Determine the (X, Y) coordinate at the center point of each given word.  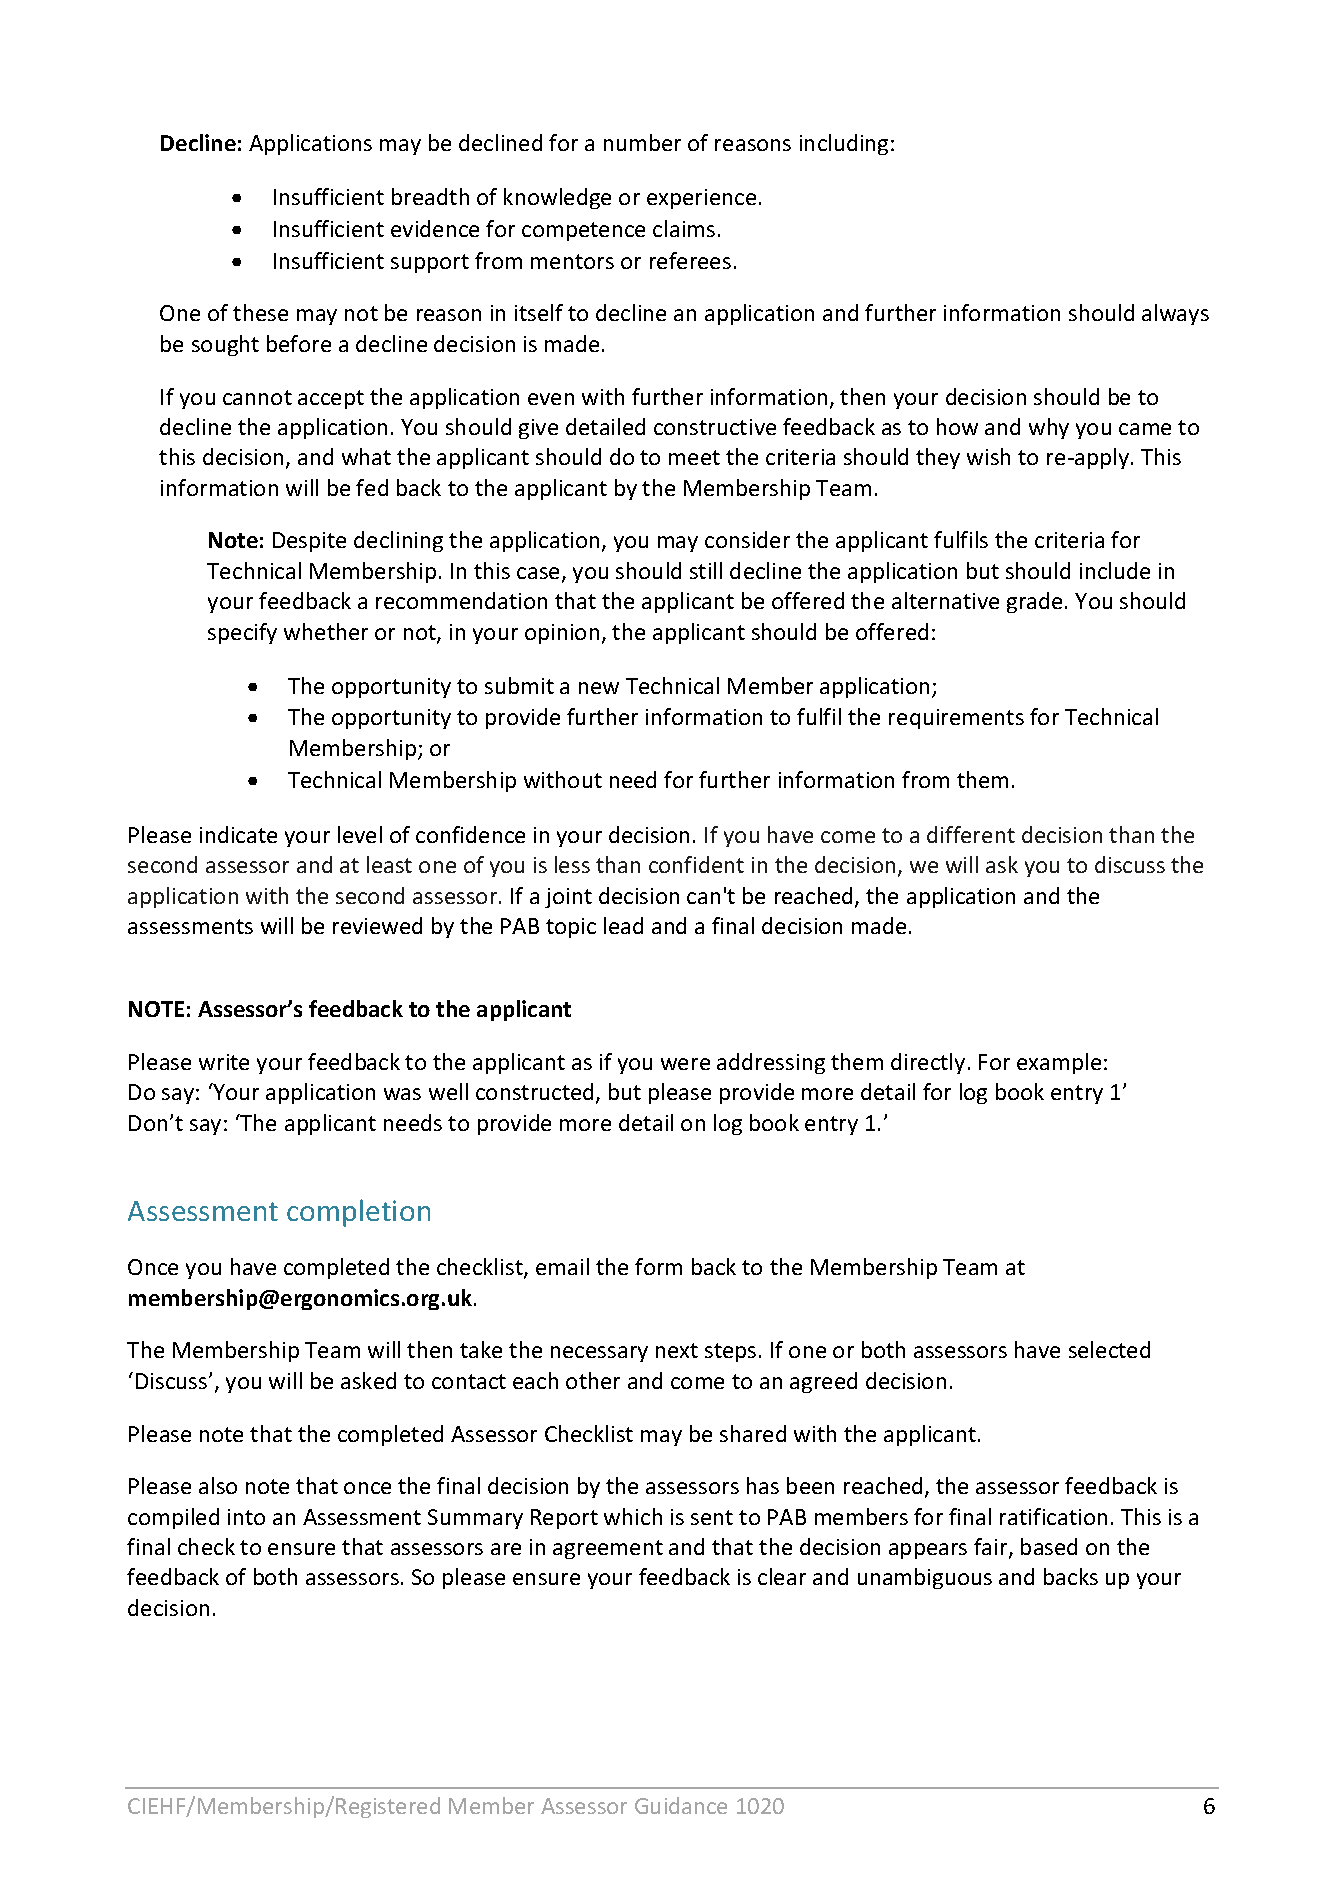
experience (701, 199)
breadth (430, 196)
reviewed (377, 925)
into (246, 1517)
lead (623, 925)
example (1059, 1063)
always (1175, 314)
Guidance (681, 1805)
